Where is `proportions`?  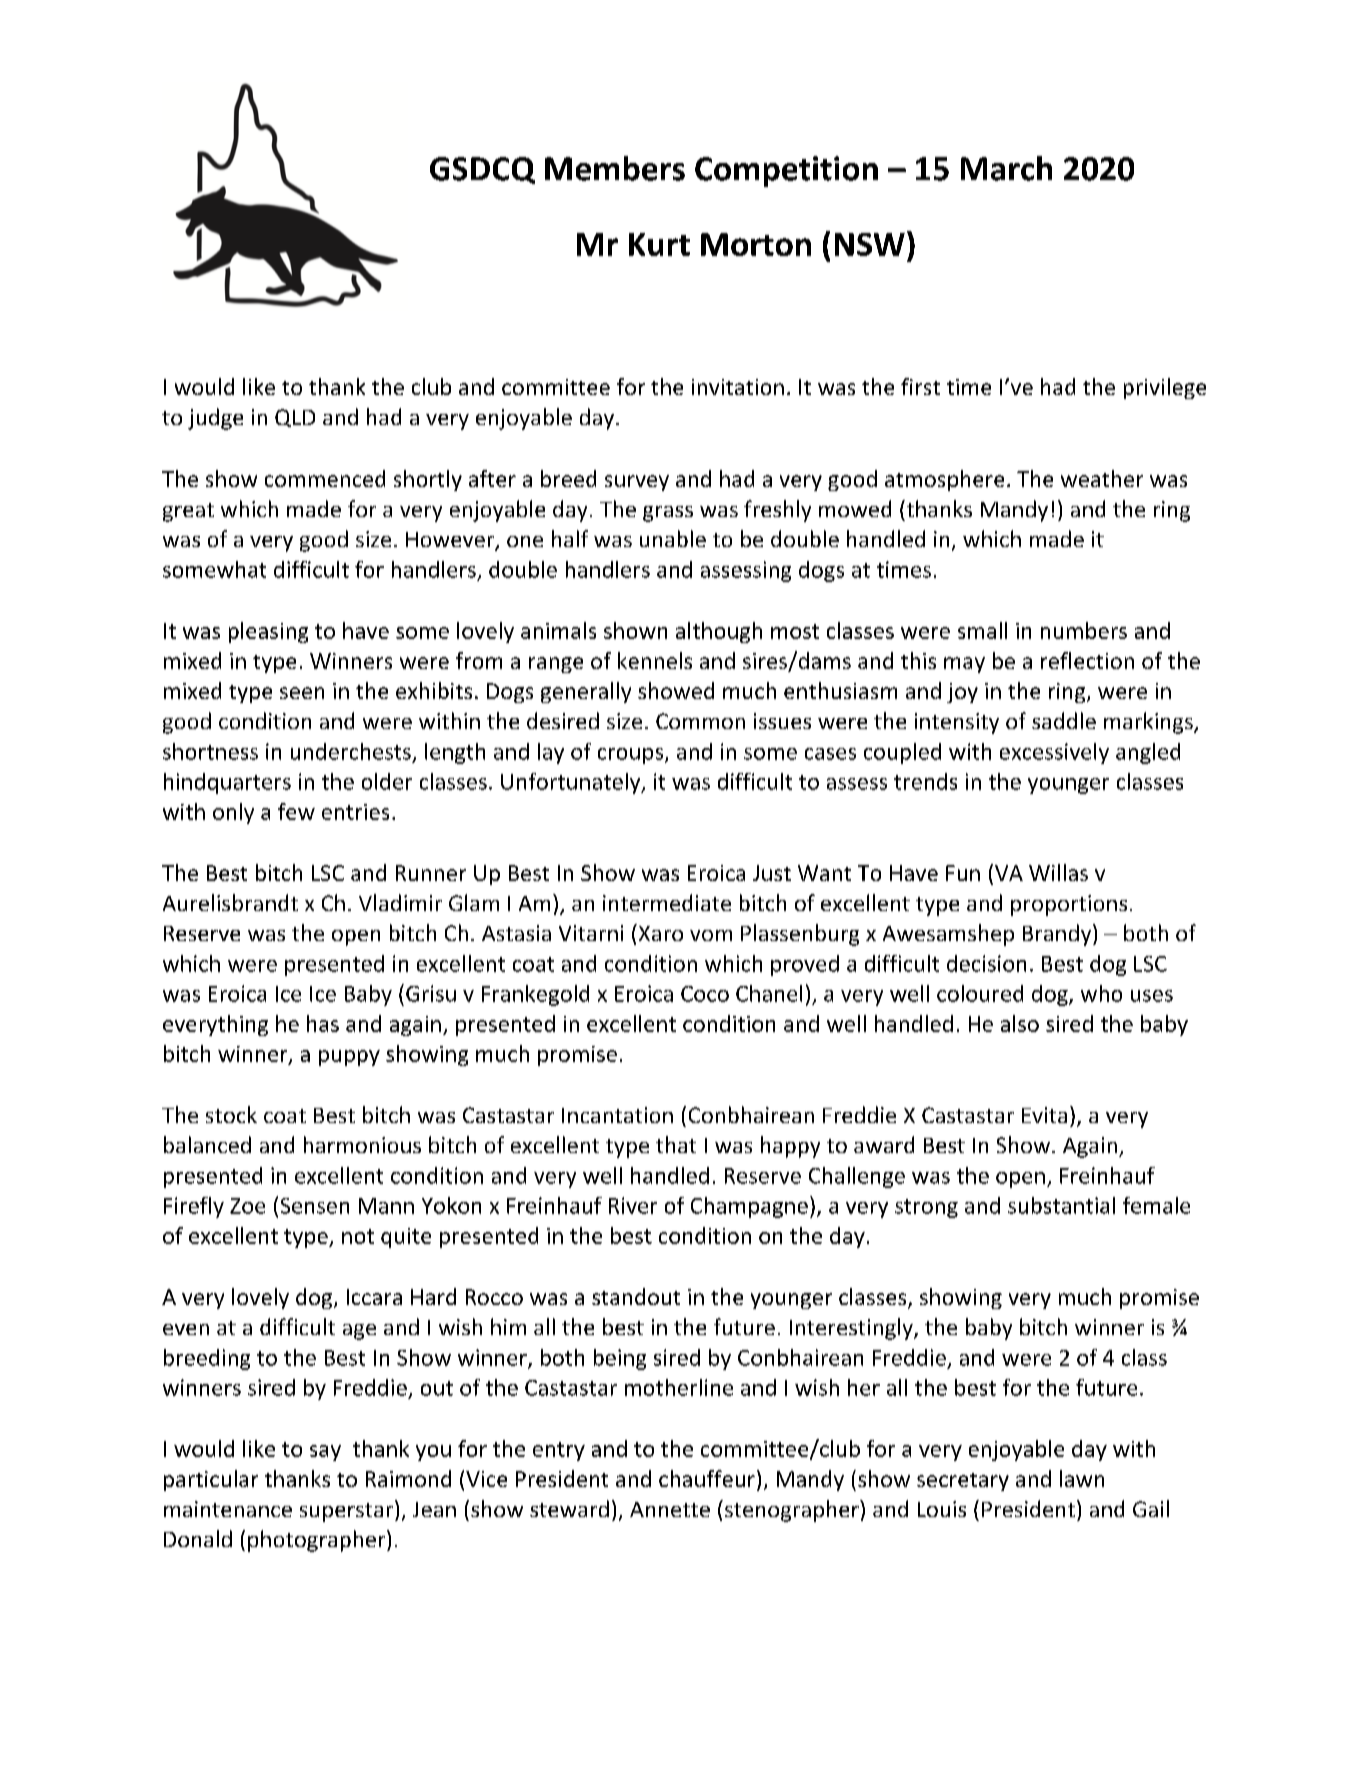 proportions is located at coordinates (1069, 905).
